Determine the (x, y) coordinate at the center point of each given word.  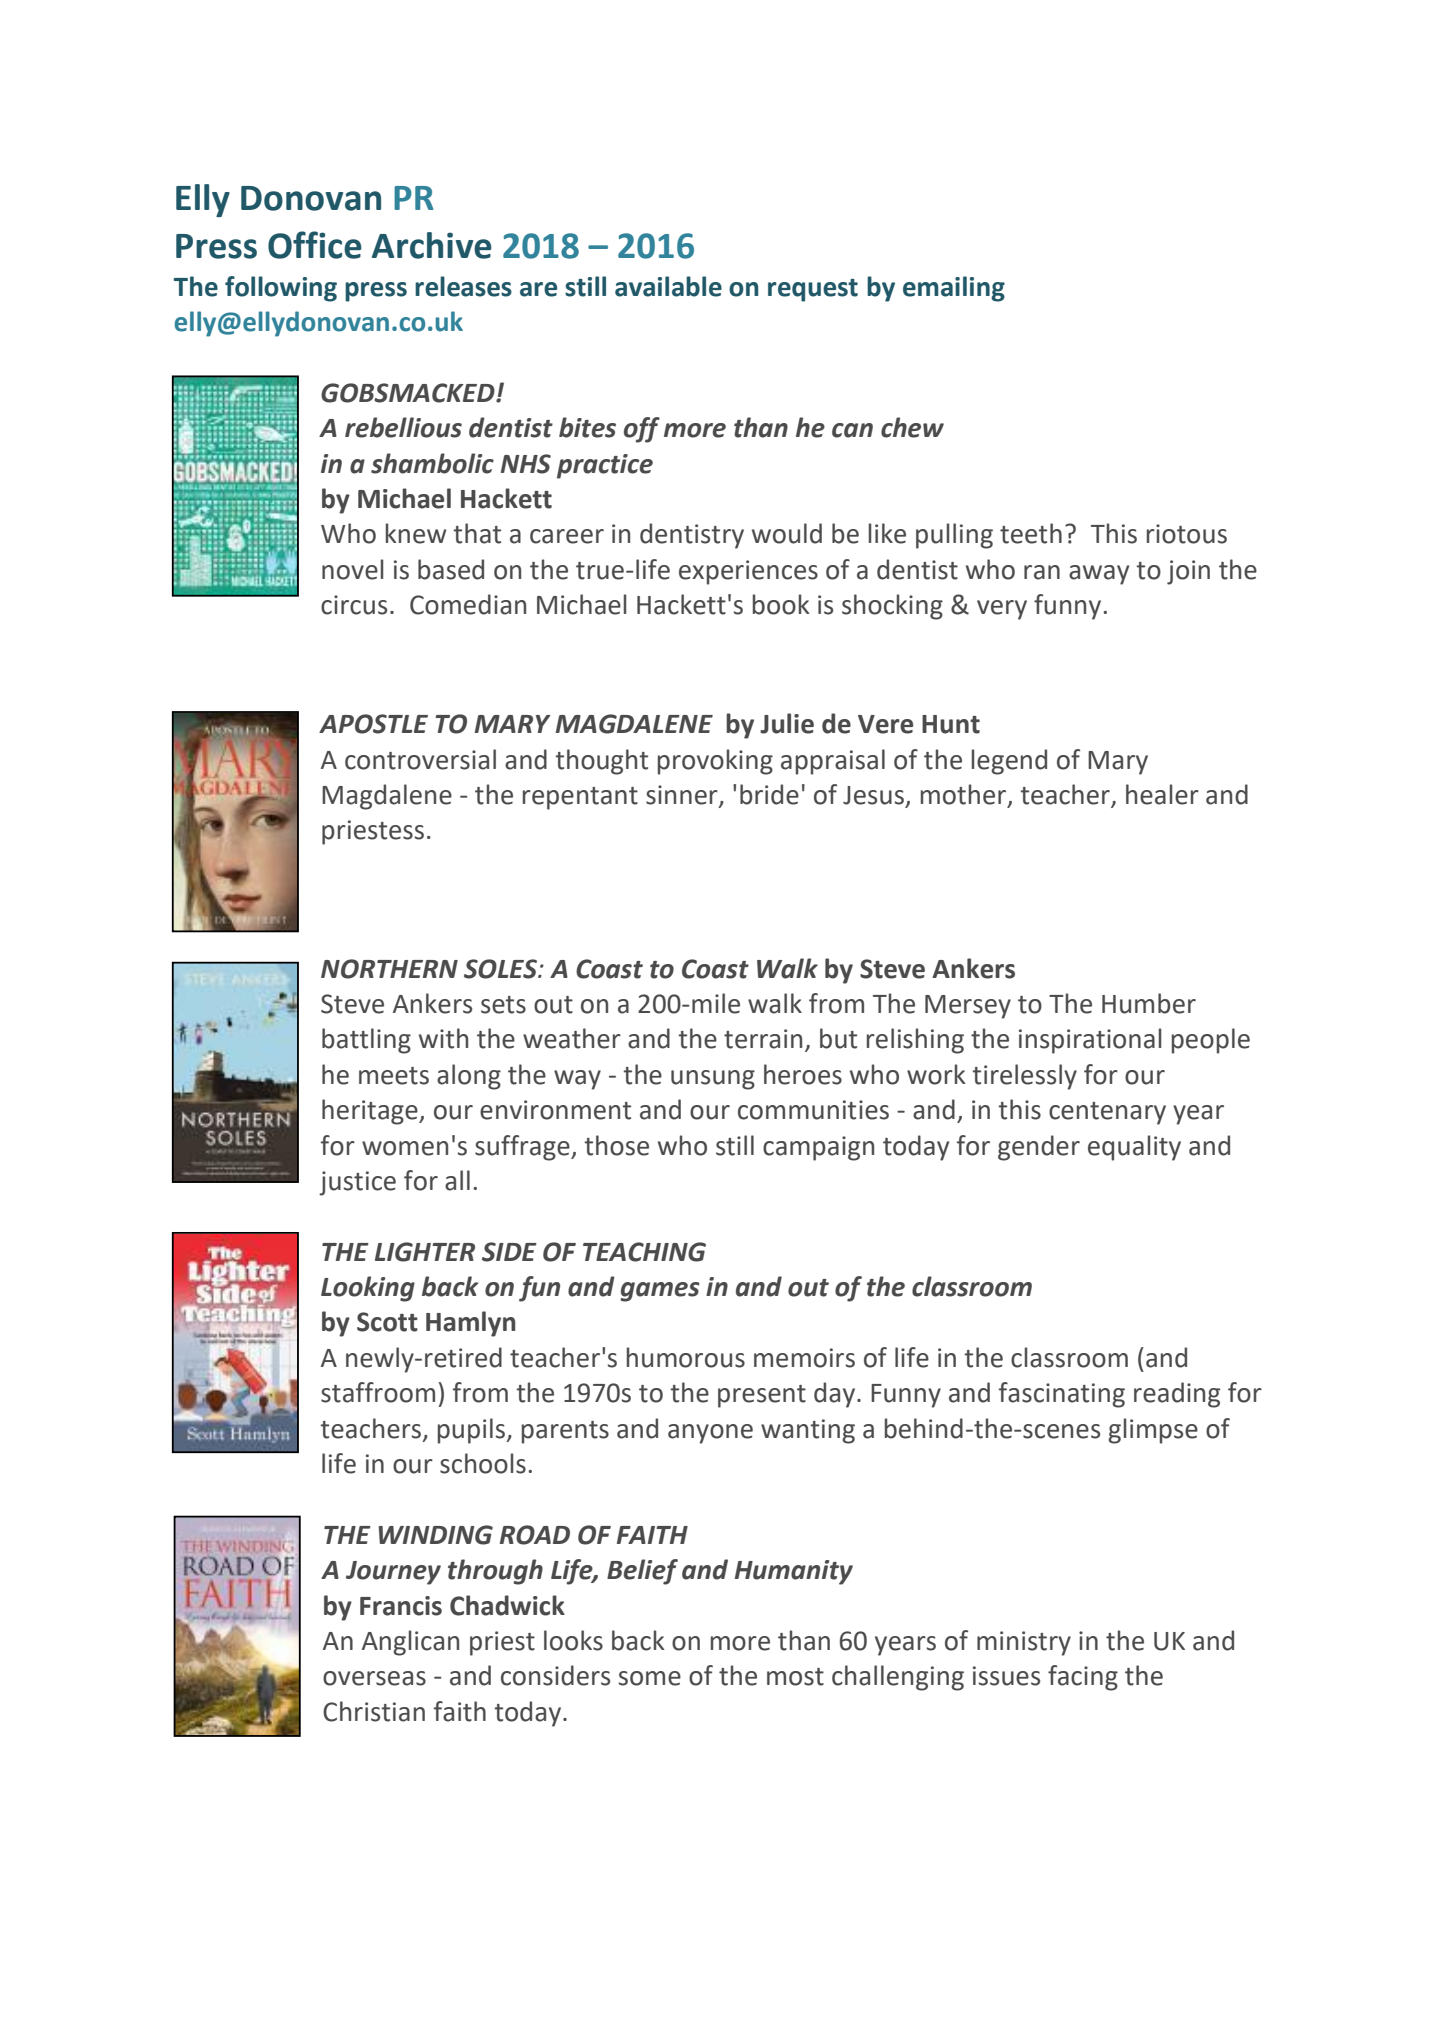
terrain (763, 1039)
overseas (374, 1678)
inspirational (1090, 1041)
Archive (432, 245)
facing (1083, 1678)
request (813, 290)
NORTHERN (389, 969)
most (795, 1677)
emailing (954, 289)
